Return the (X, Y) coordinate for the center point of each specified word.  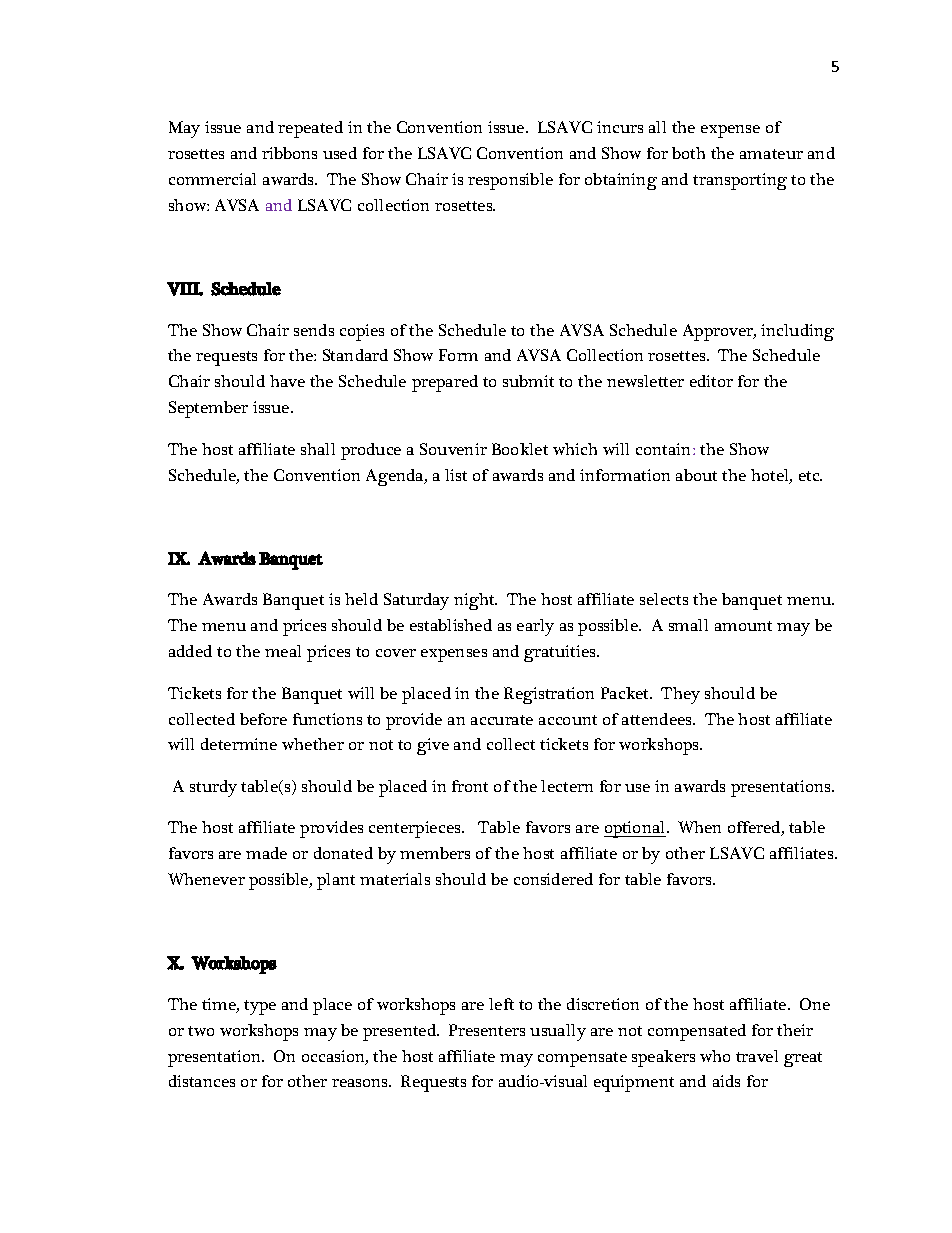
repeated (310, 129)
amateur (771, 154)
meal (283, 651)
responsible (510, 181)
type (260, 1007)
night (475, 601)
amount (743, 626)
